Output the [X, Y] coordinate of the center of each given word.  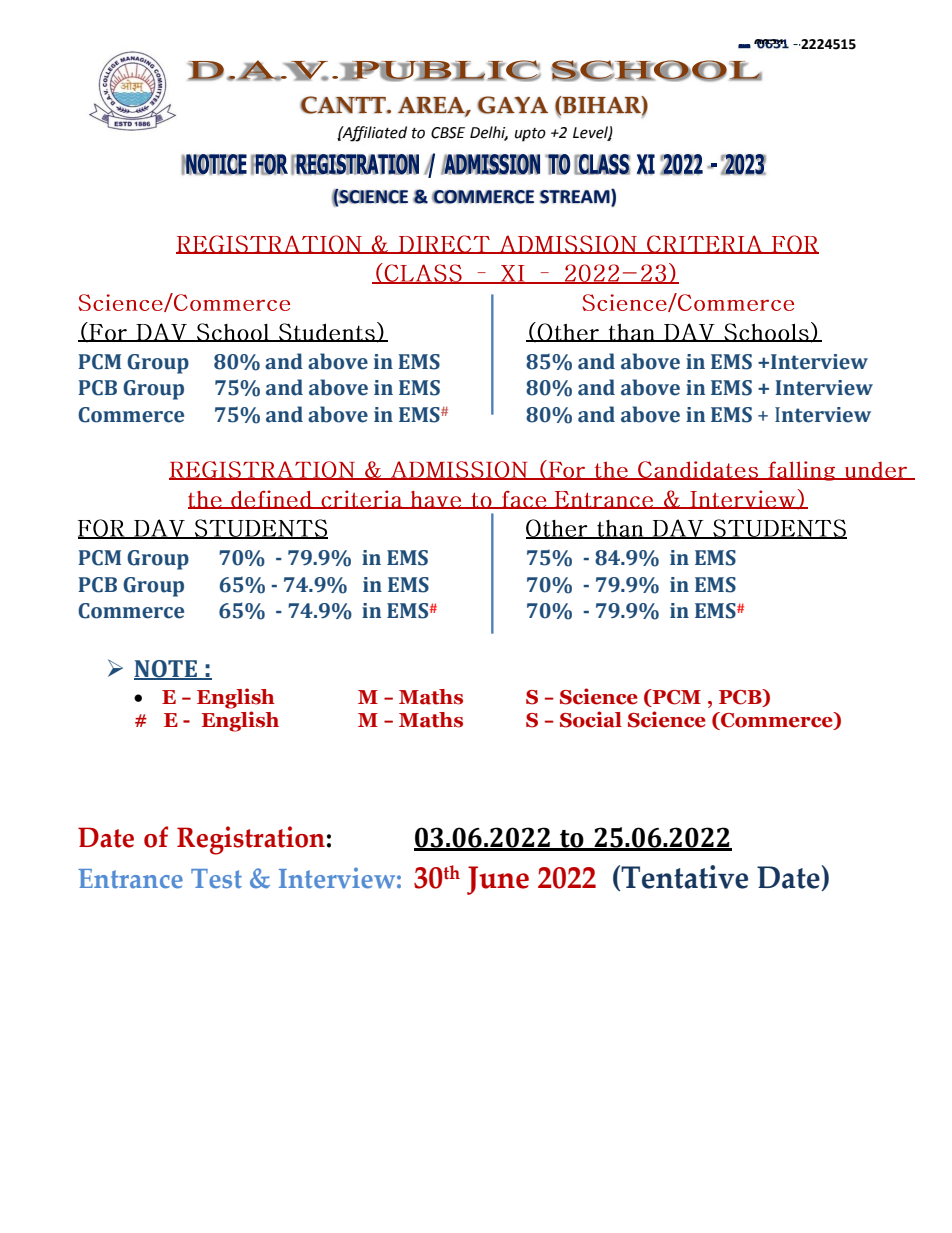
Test [216, 879]
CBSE [448, 133]
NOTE [167, 670]
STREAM [576, 197]
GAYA [512, 105]
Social [591, 719]
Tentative [683, 878]
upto [530, 135]
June [498, 880]
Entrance [130, 879]
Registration [251, 840]
